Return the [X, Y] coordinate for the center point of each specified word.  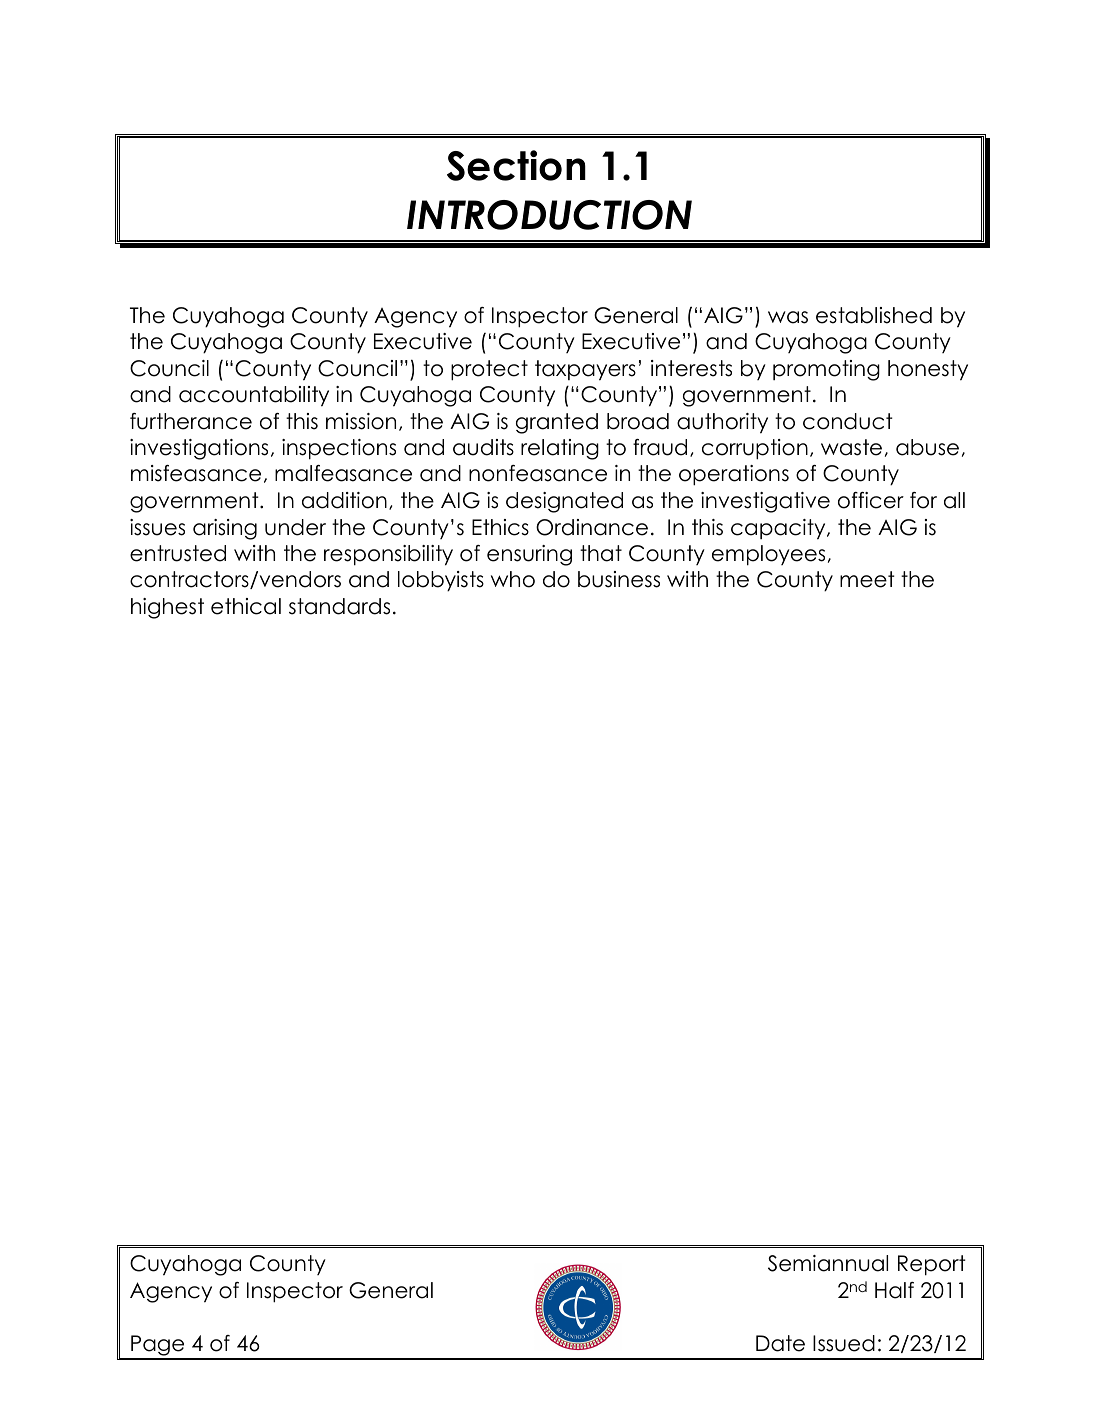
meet [867, 579]
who [513, 579]
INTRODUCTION [549, 215]
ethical [246, 606]
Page [158, 1347]
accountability [254, 396]
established [874, 315]
